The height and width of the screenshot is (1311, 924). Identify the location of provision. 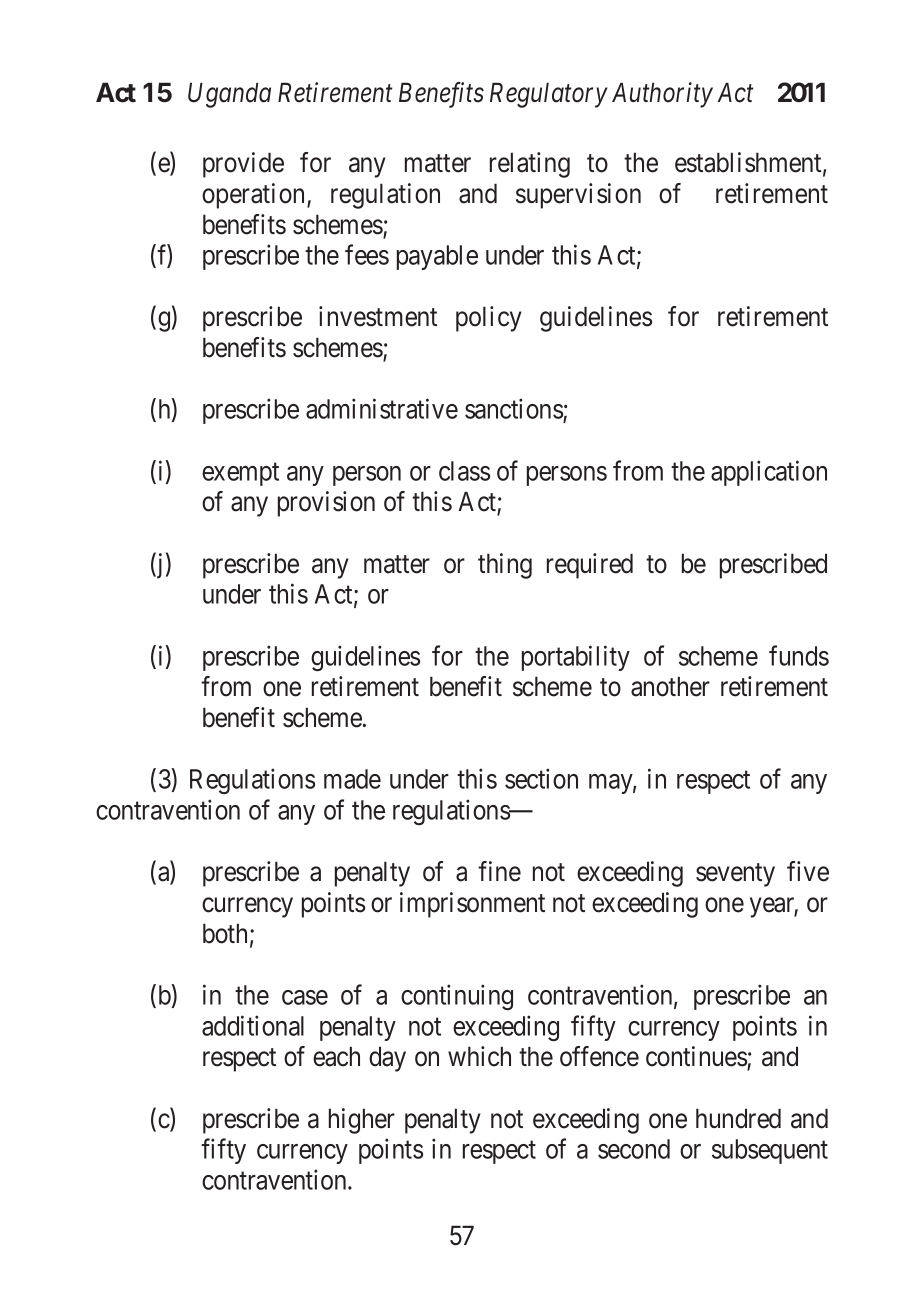
(326, 504).
